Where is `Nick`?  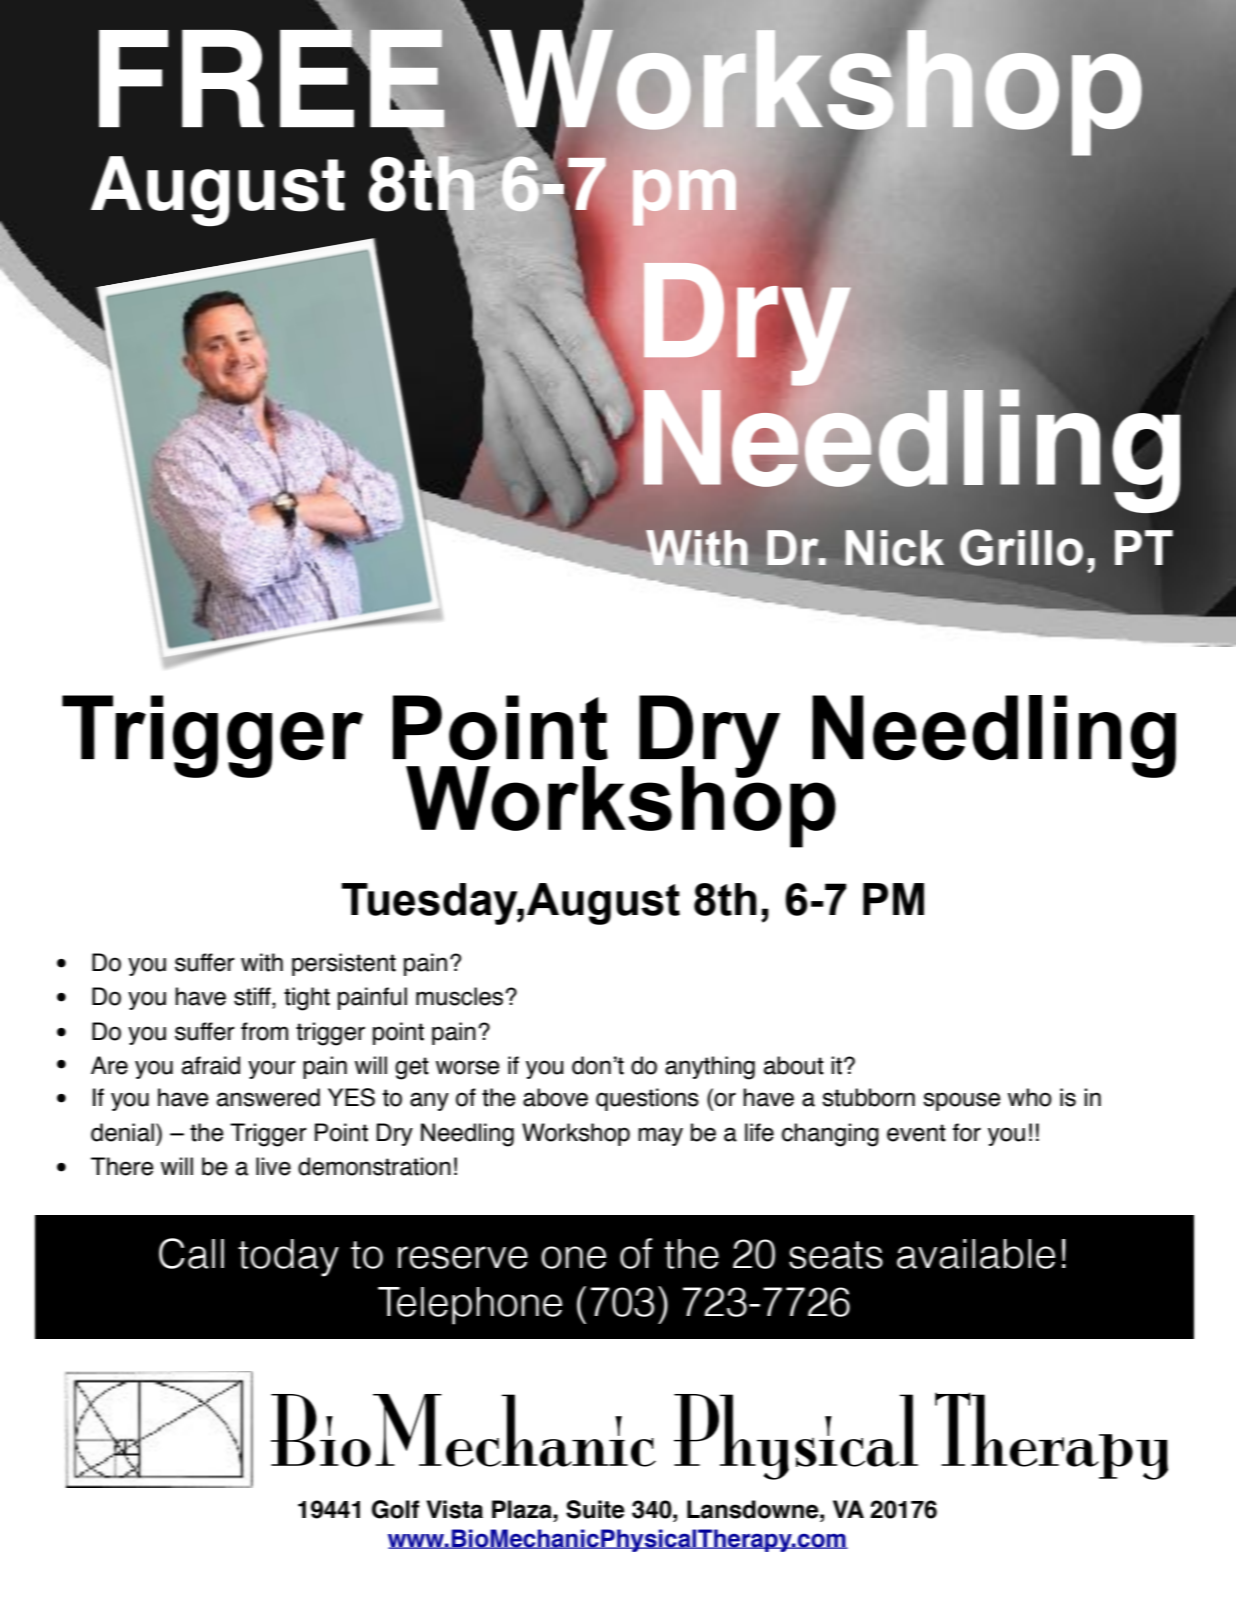
Nick is located at coordinates (895, 548).
